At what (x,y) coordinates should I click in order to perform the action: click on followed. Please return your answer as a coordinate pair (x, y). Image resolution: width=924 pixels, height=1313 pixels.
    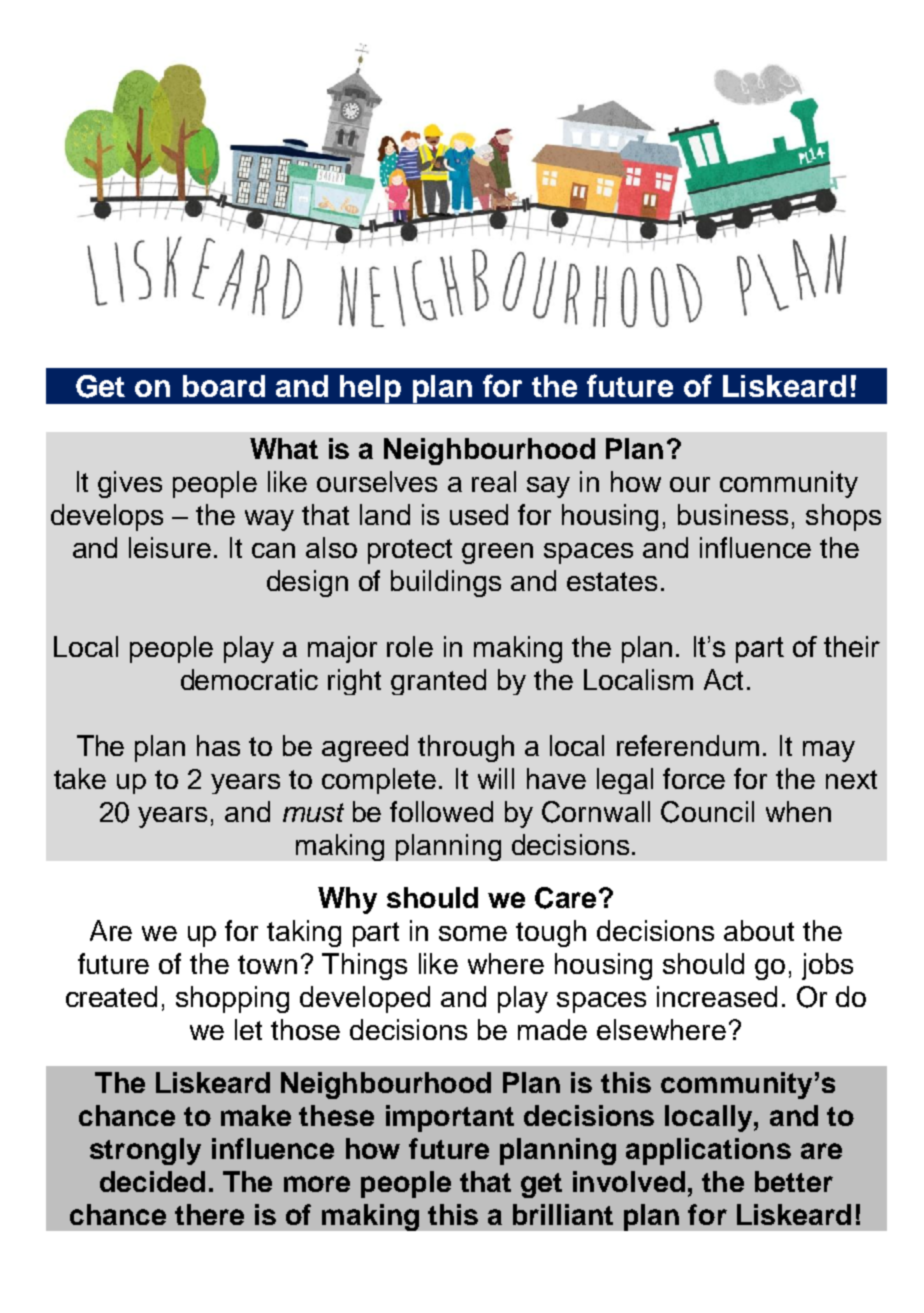
    Looking at the image, I should click on (441, 811).
